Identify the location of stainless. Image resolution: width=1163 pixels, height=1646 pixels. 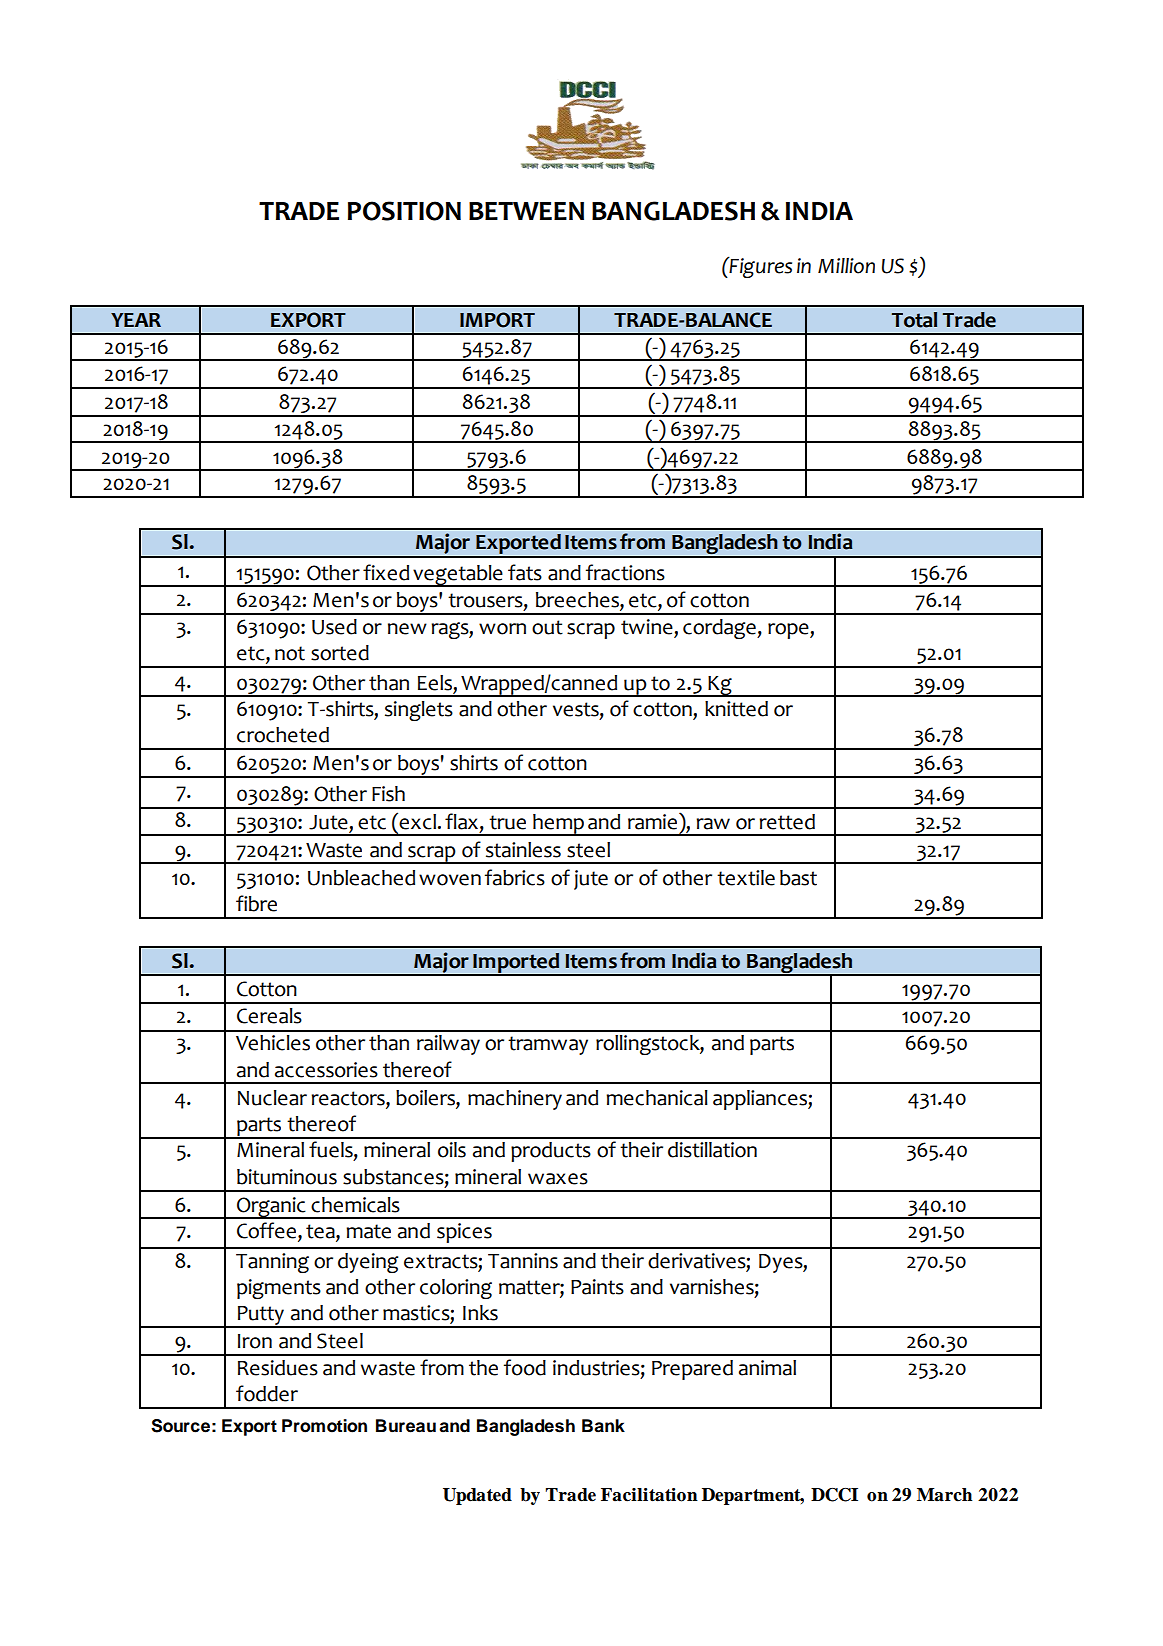
(523, 850).
